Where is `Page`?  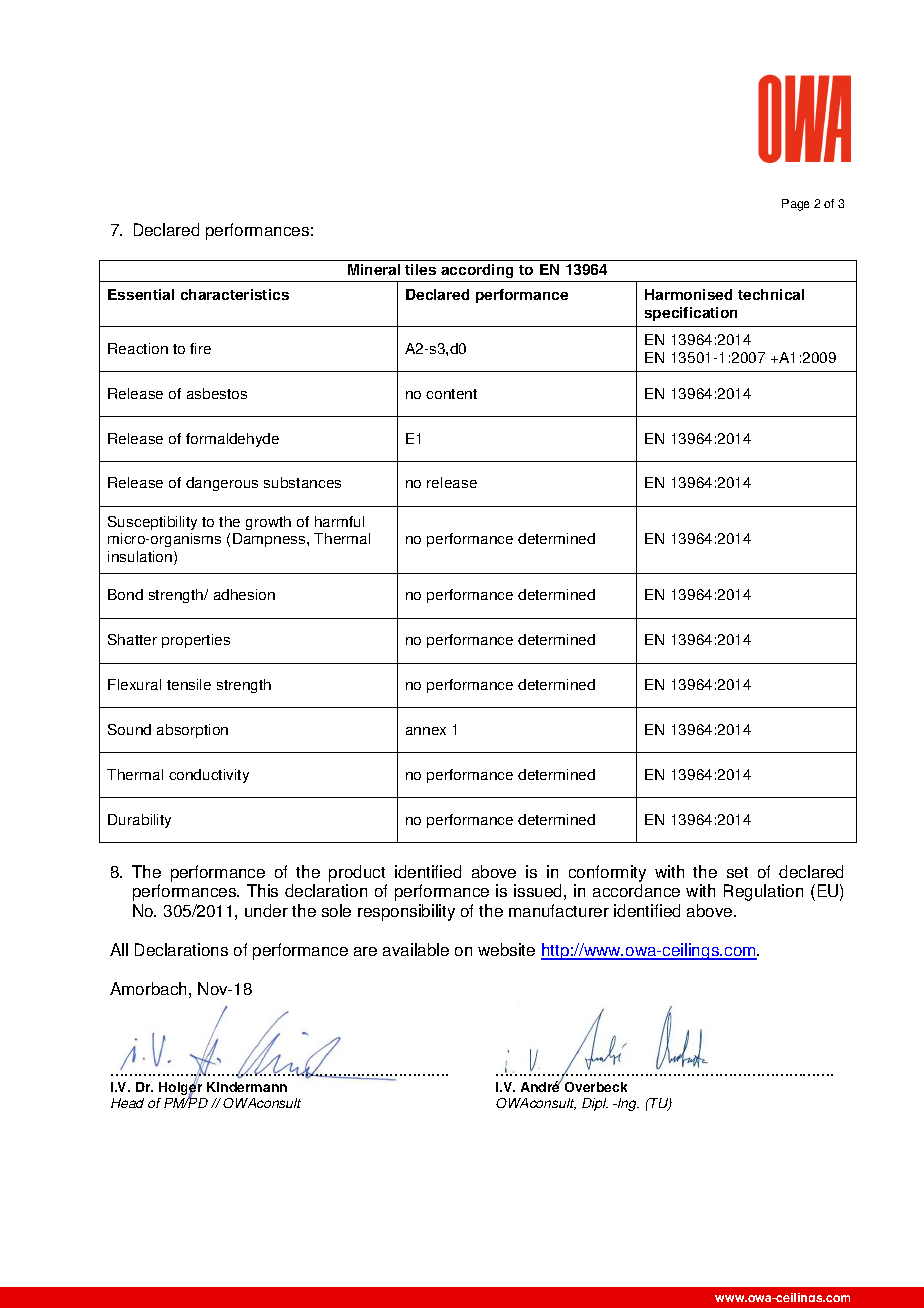 Page is located at coordinates (795, 205).
